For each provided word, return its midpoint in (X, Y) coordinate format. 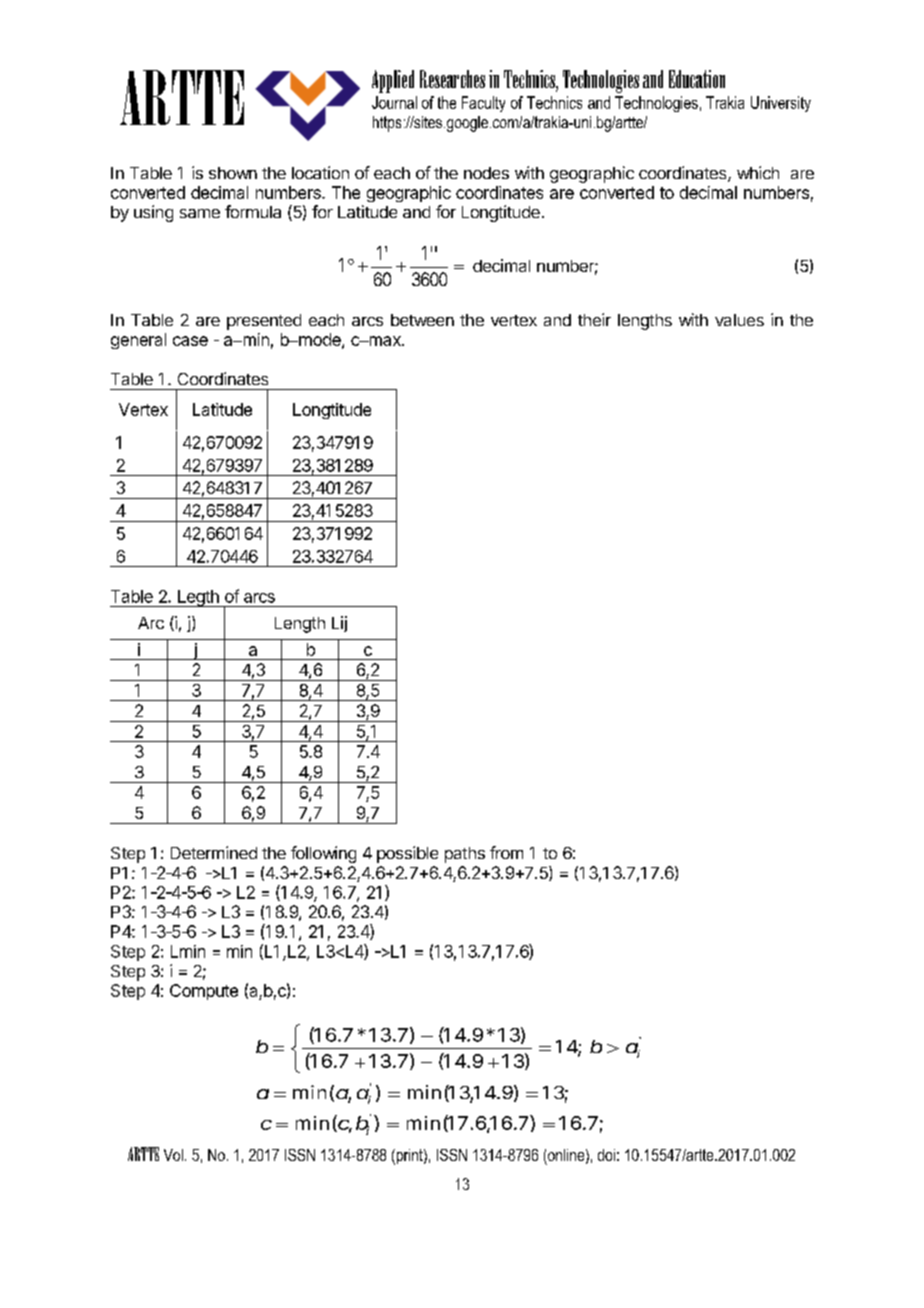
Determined (214, 852)
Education (697, 79)
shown (233, 173)
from (506, 852)
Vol (173, 1155)
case (190, 341)
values (739, 320)
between (422, 320)
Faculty (483, 104)
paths (465, 855)
